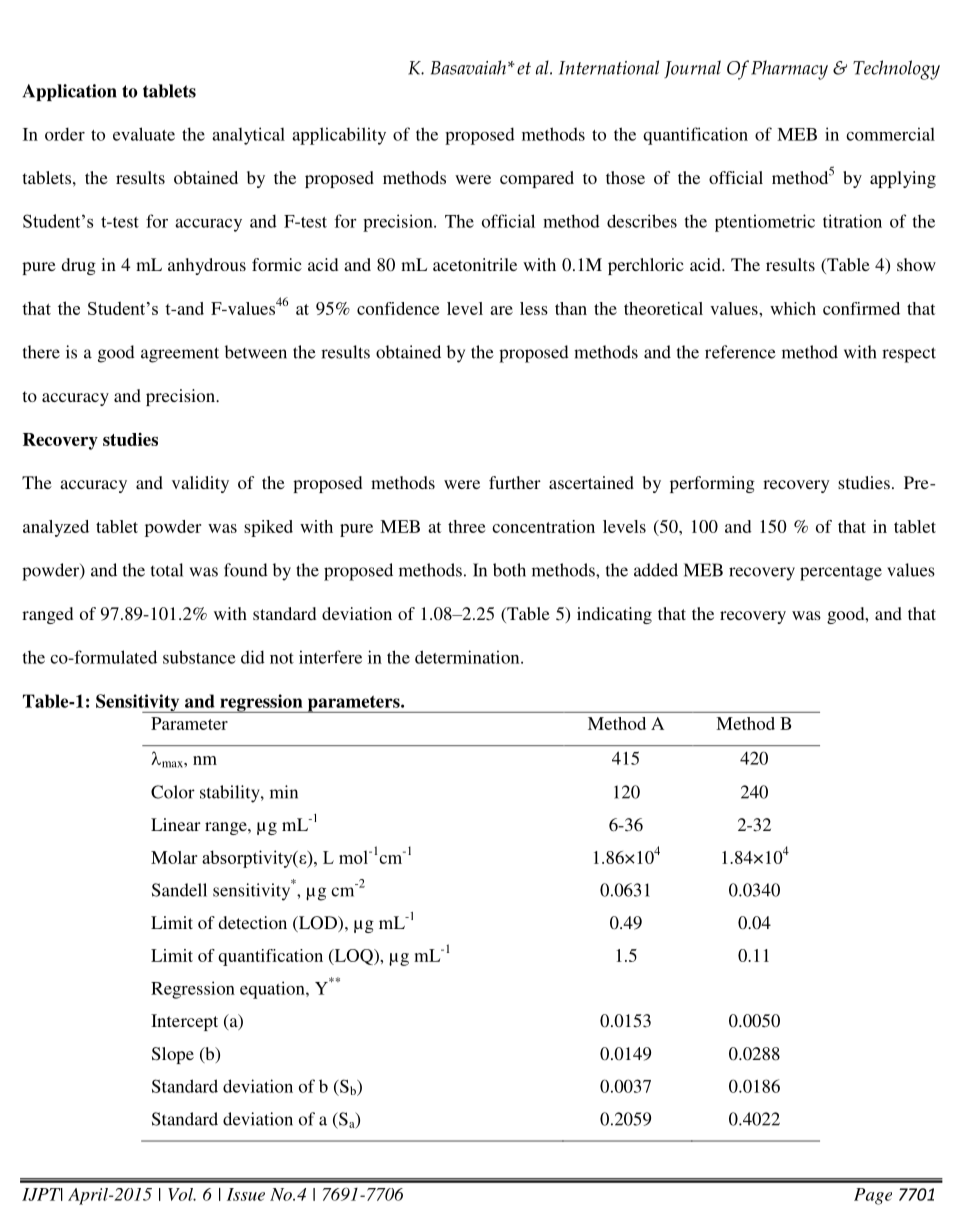 The height and width of the page is (1232, 963). I want to click on Pharmacy, so click(789, 70).
